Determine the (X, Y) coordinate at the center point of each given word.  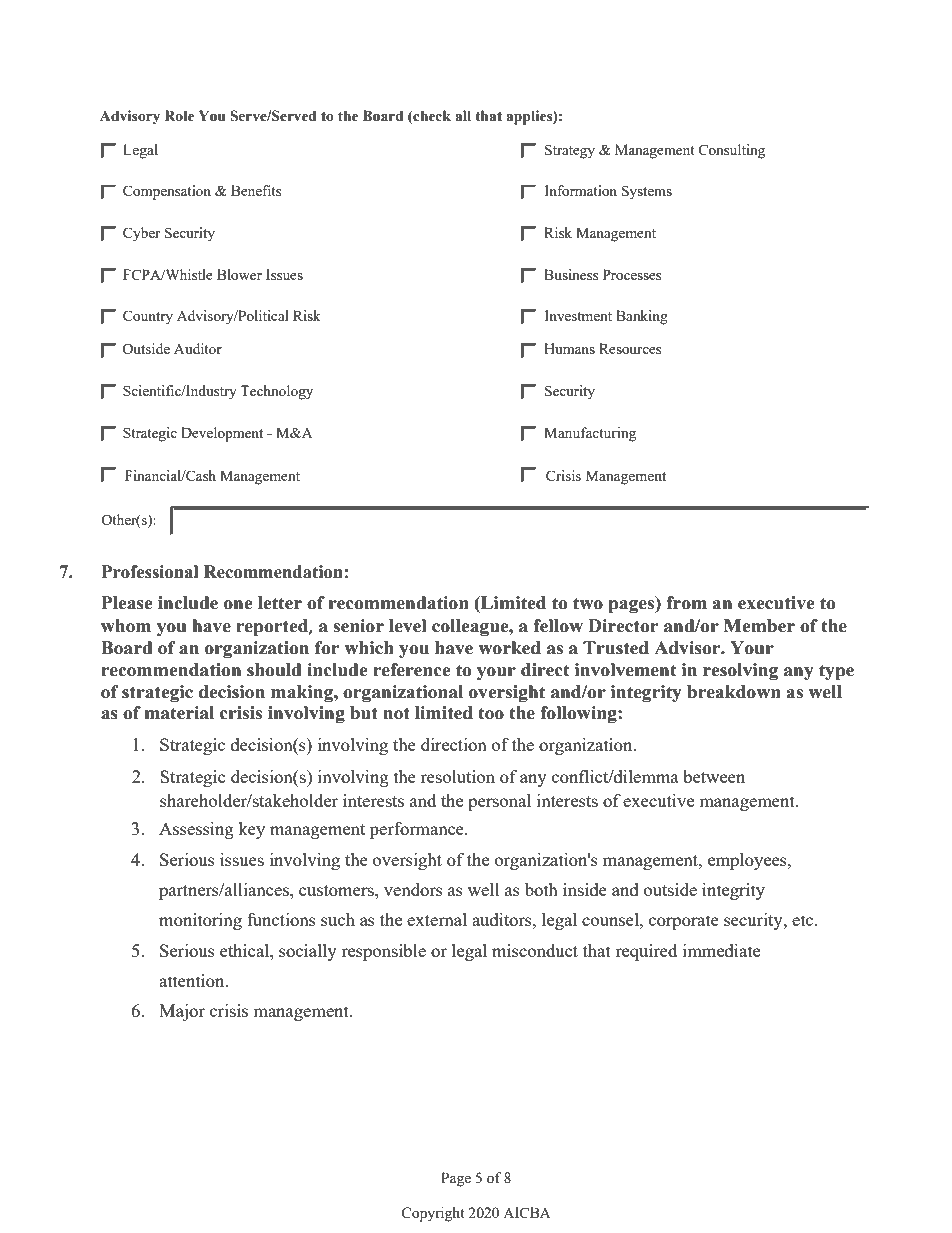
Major (182, 1012)
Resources (630, 348)
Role (179, 116)
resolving (740, 671)
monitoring (200, 921)
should (274, 670)
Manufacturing (590, 434)
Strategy (570, 151)
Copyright (433, 1214)
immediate (721, 950)
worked (509, 648)
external (437, 919)
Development (222, 434)
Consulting (731, 151)
